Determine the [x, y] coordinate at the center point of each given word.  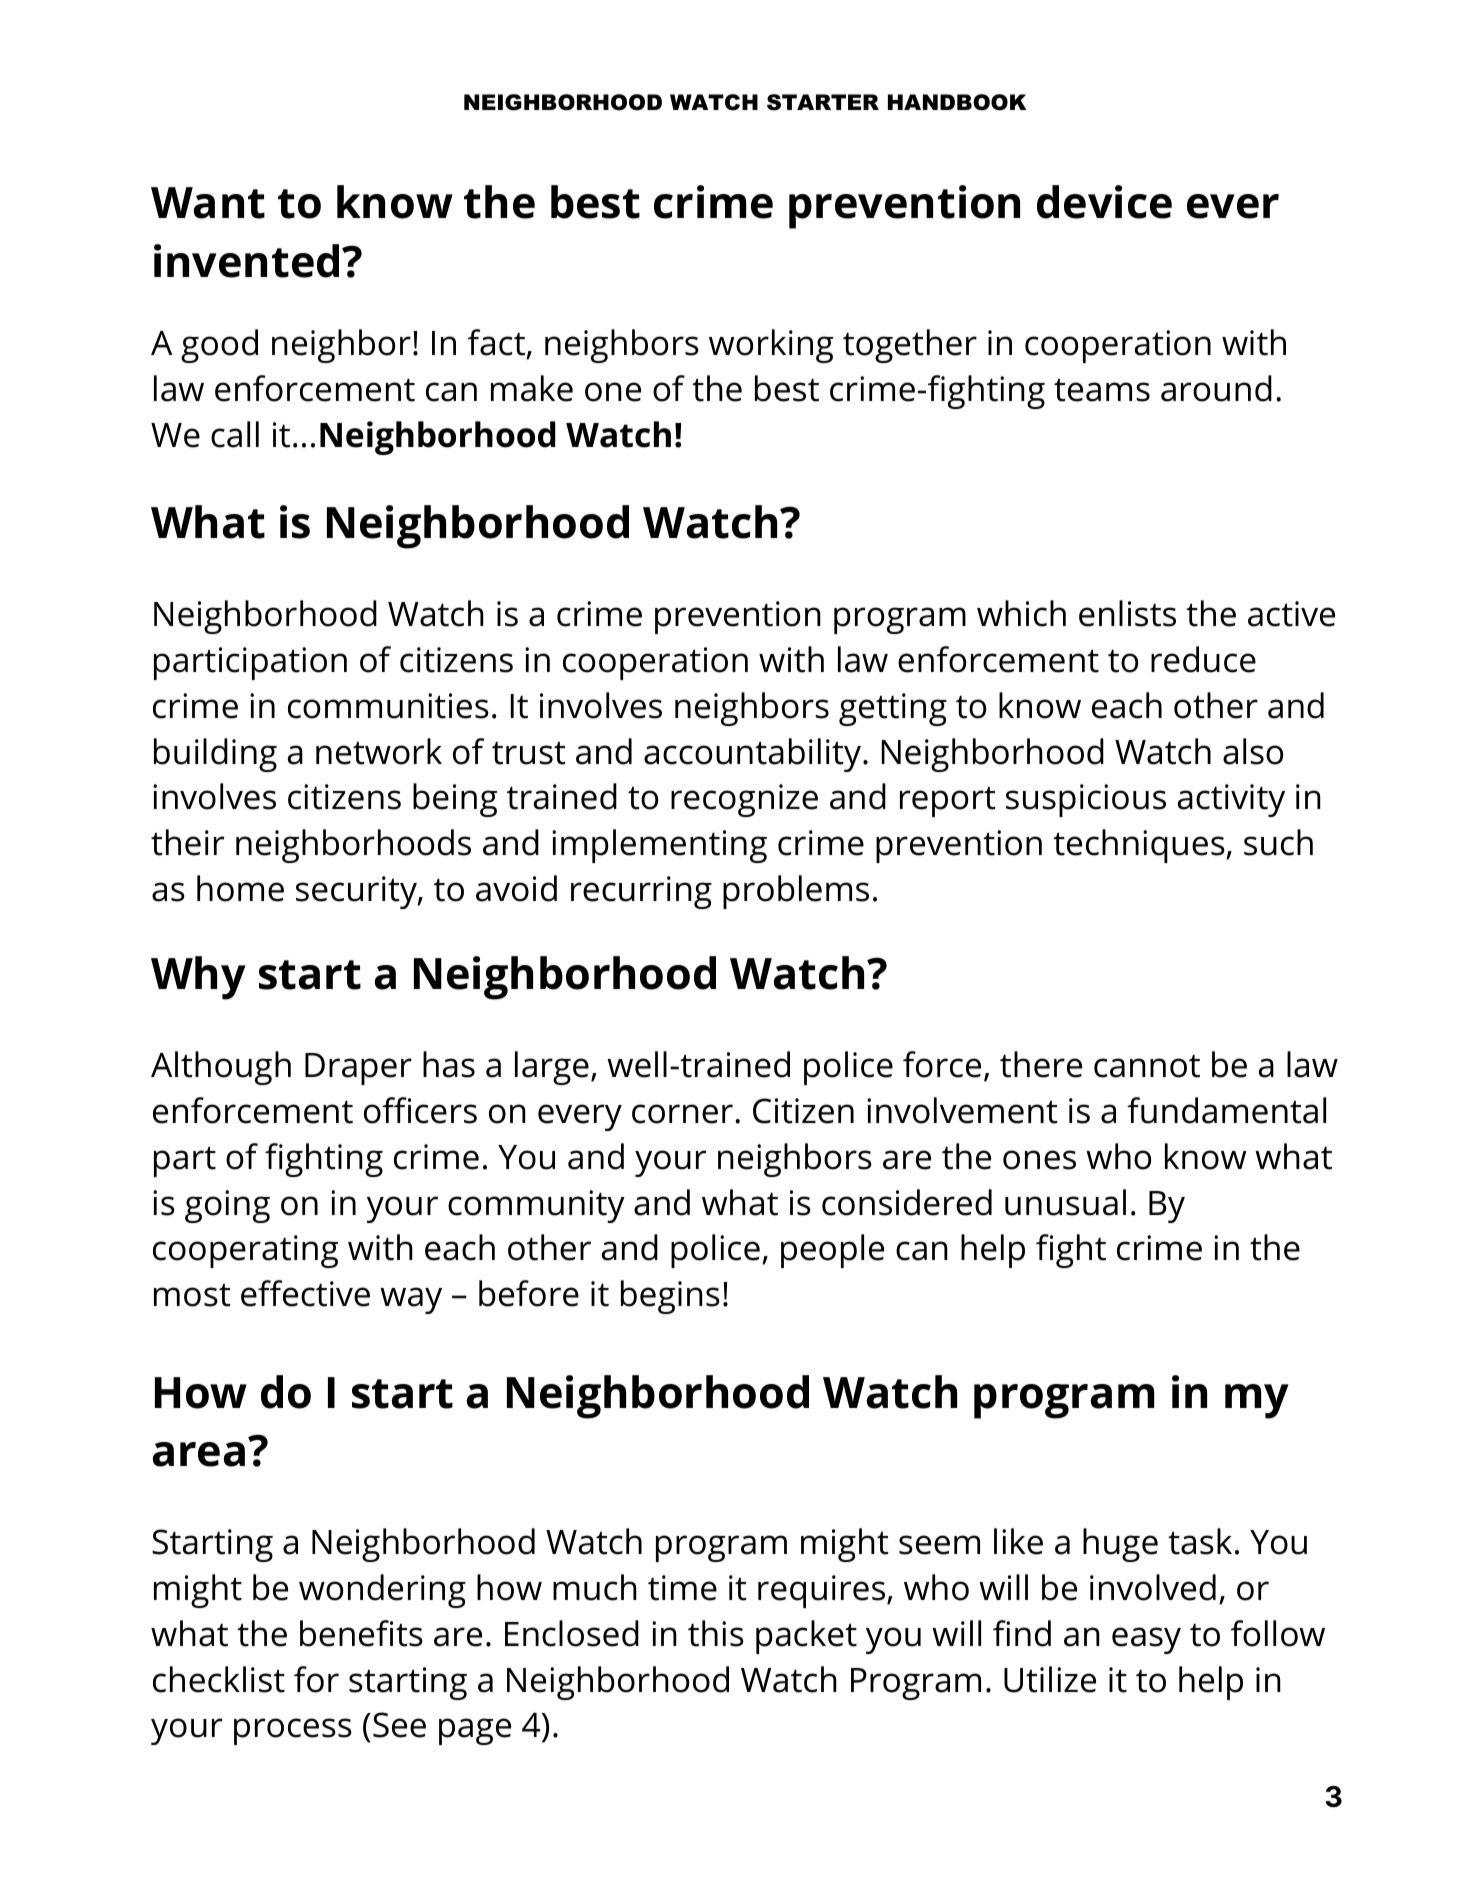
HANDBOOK [957, 102]
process [293, 1731]
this [716, 1633]
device [1104, 202]
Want [208, 203]
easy [1146, 1640]
